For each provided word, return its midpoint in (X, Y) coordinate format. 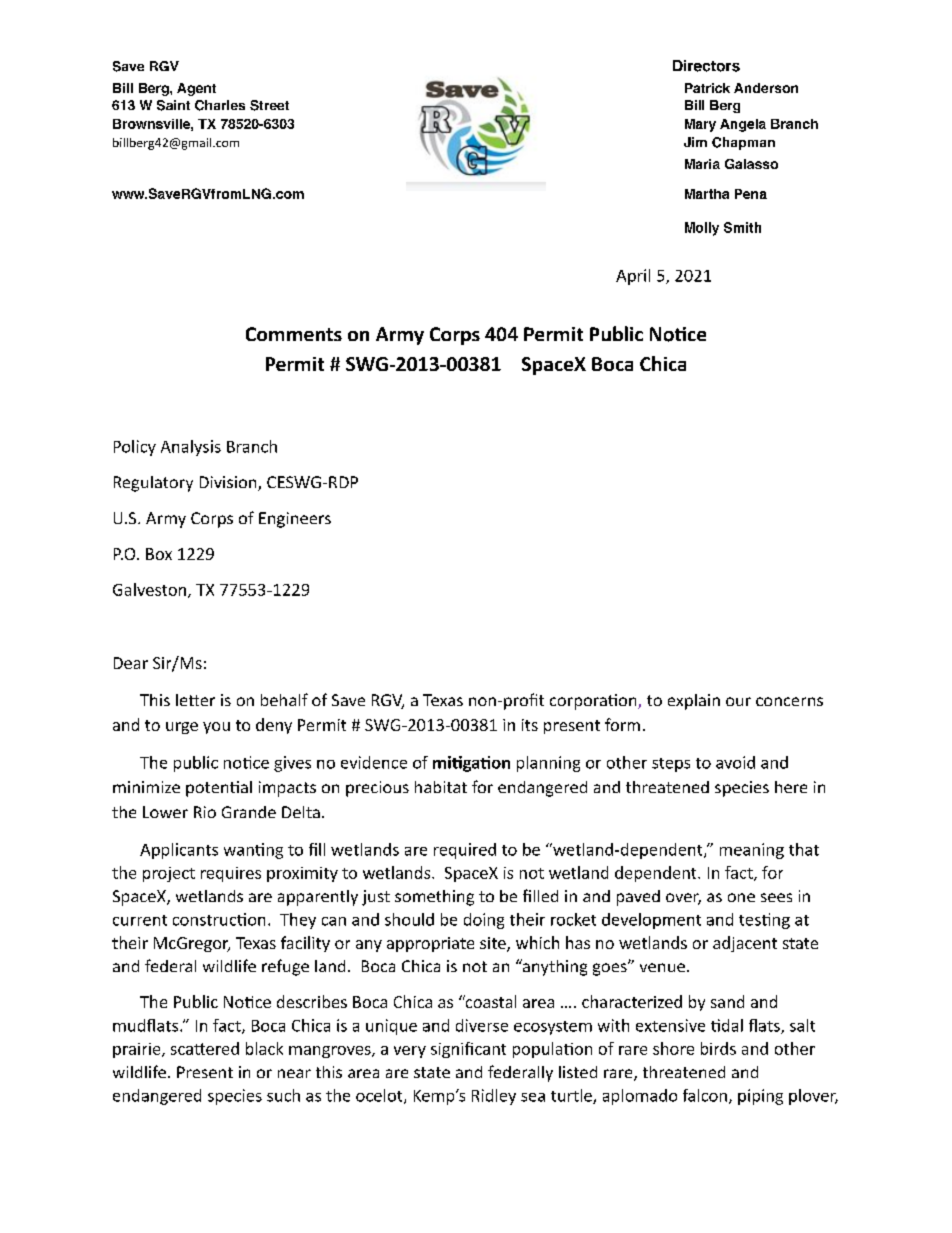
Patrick (707, 88)
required (465, 851)
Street (269, 105)
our (738, 701)
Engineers (295, 520)
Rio (205, 812)
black (264, 1048)
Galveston (149, 589)
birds (718, 1048)
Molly (702, 229)
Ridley (494, 1097)
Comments (294, 334)
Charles (220, 105)
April (633, 277)
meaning (752, 851)
